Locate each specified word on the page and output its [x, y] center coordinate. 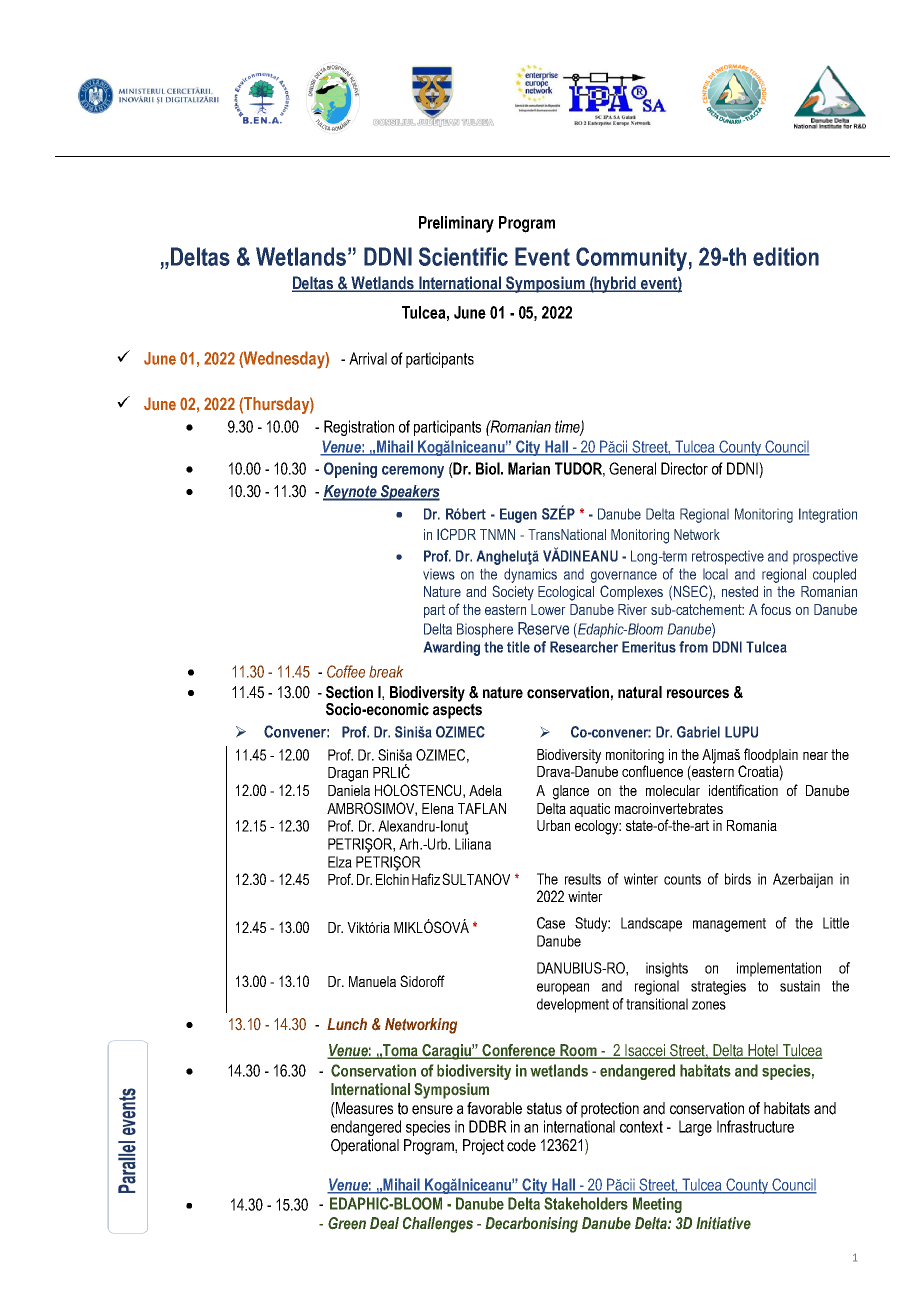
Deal [384, 1223]
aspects [457, 710]
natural [640, 692]
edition [786, 256]
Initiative [723, 1223]
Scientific [463, 256]
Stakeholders [586, 1203]
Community [631, 259]
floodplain [771, 755]
